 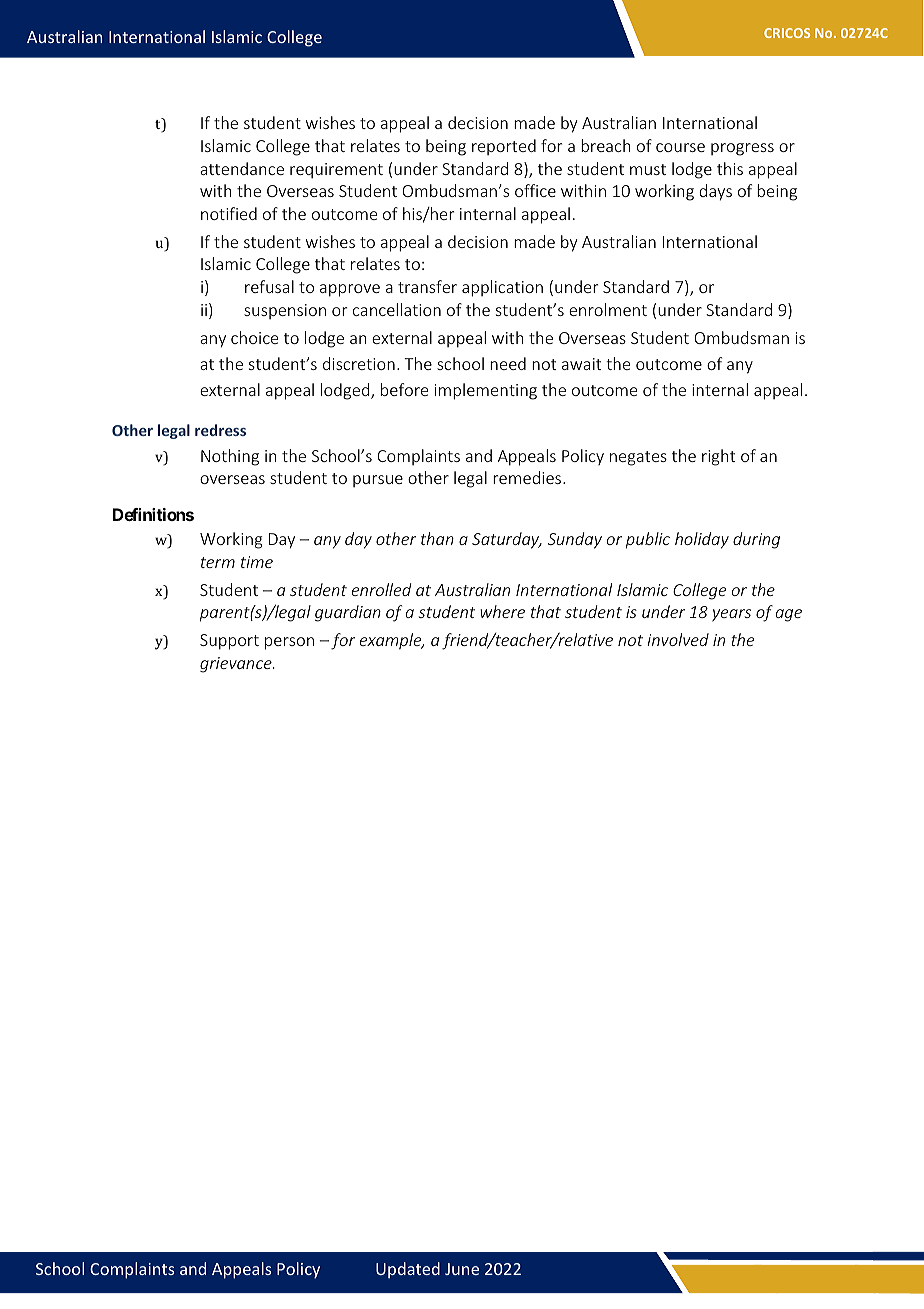 I want to click on Saturday, so click(x=507, y=540).
